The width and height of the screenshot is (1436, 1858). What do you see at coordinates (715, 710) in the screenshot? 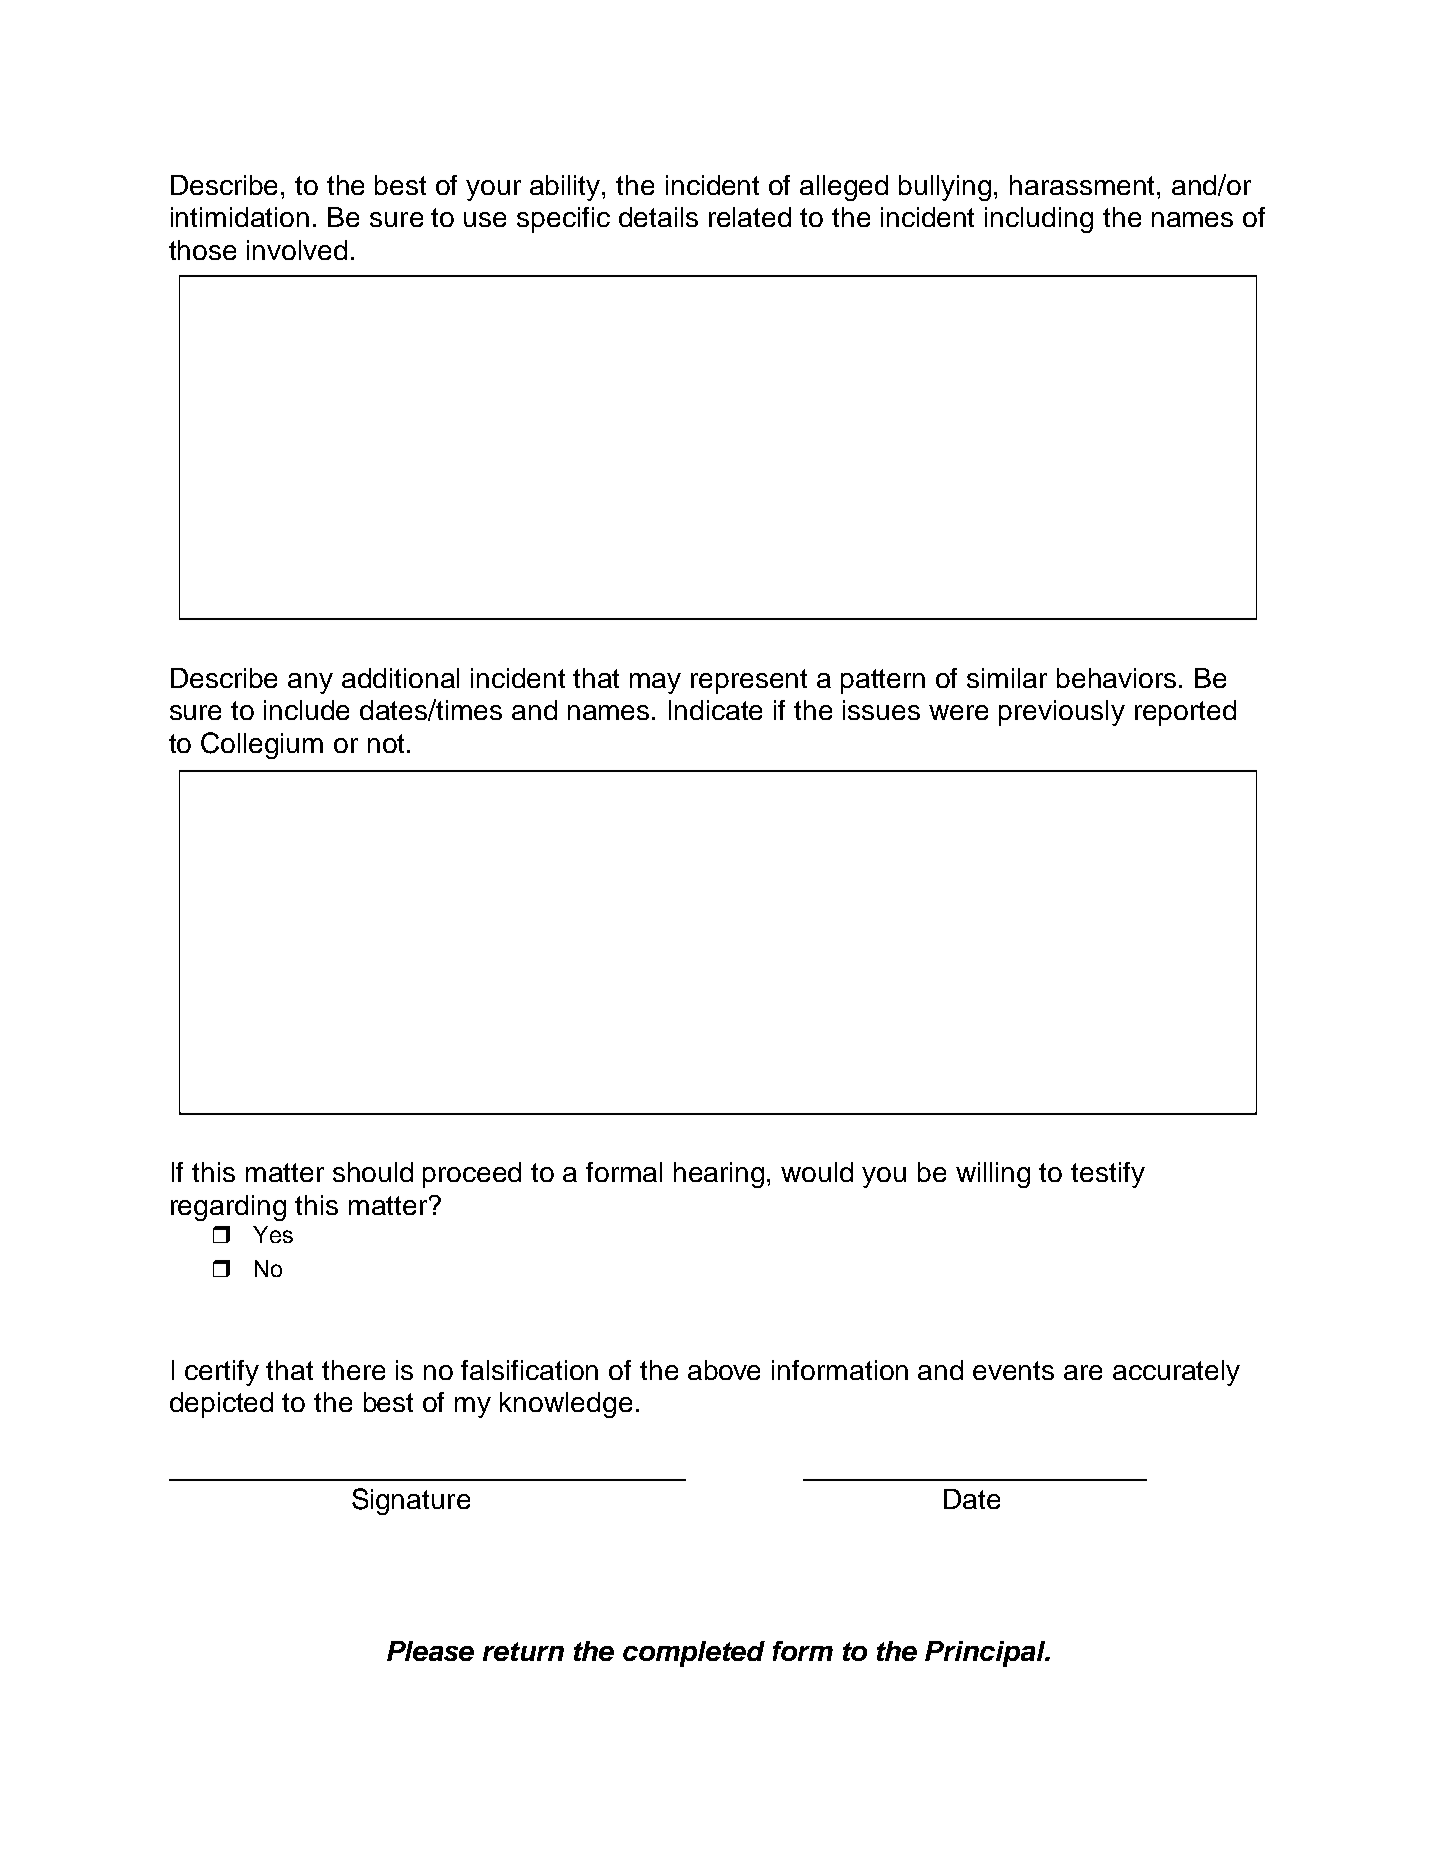
I see `Indicate` at bounding box center [715, 710].
